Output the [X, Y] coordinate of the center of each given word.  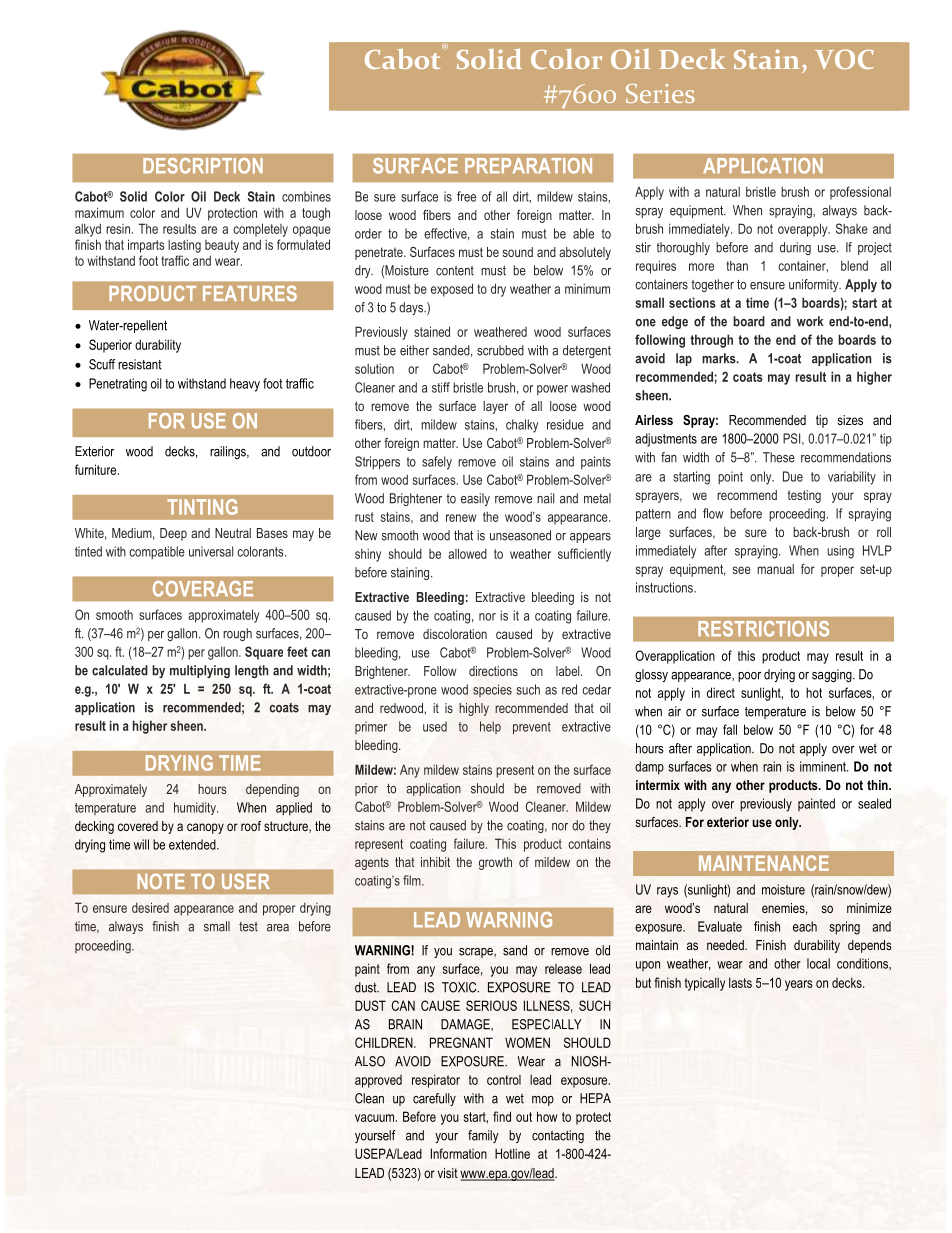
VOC [844, 59]
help [490, 727]
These [779, 457]
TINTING [202, 507]
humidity [196, 808]
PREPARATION [528, 166]
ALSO [370, 1061]
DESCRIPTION [203, 166]
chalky [522, 426]
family [483, 1136]
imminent [824, 766]
